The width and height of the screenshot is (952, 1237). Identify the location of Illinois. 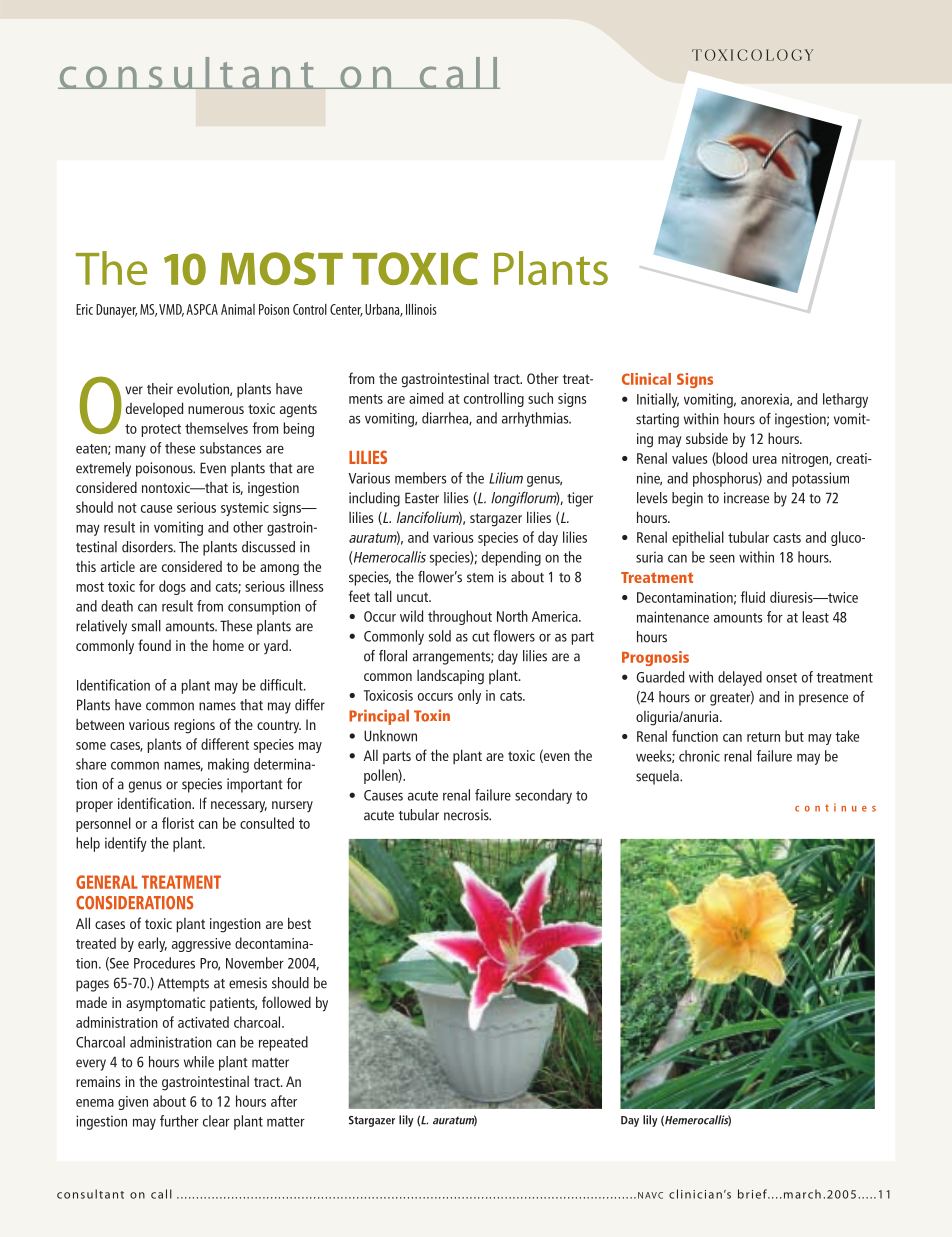
(421, 309).
